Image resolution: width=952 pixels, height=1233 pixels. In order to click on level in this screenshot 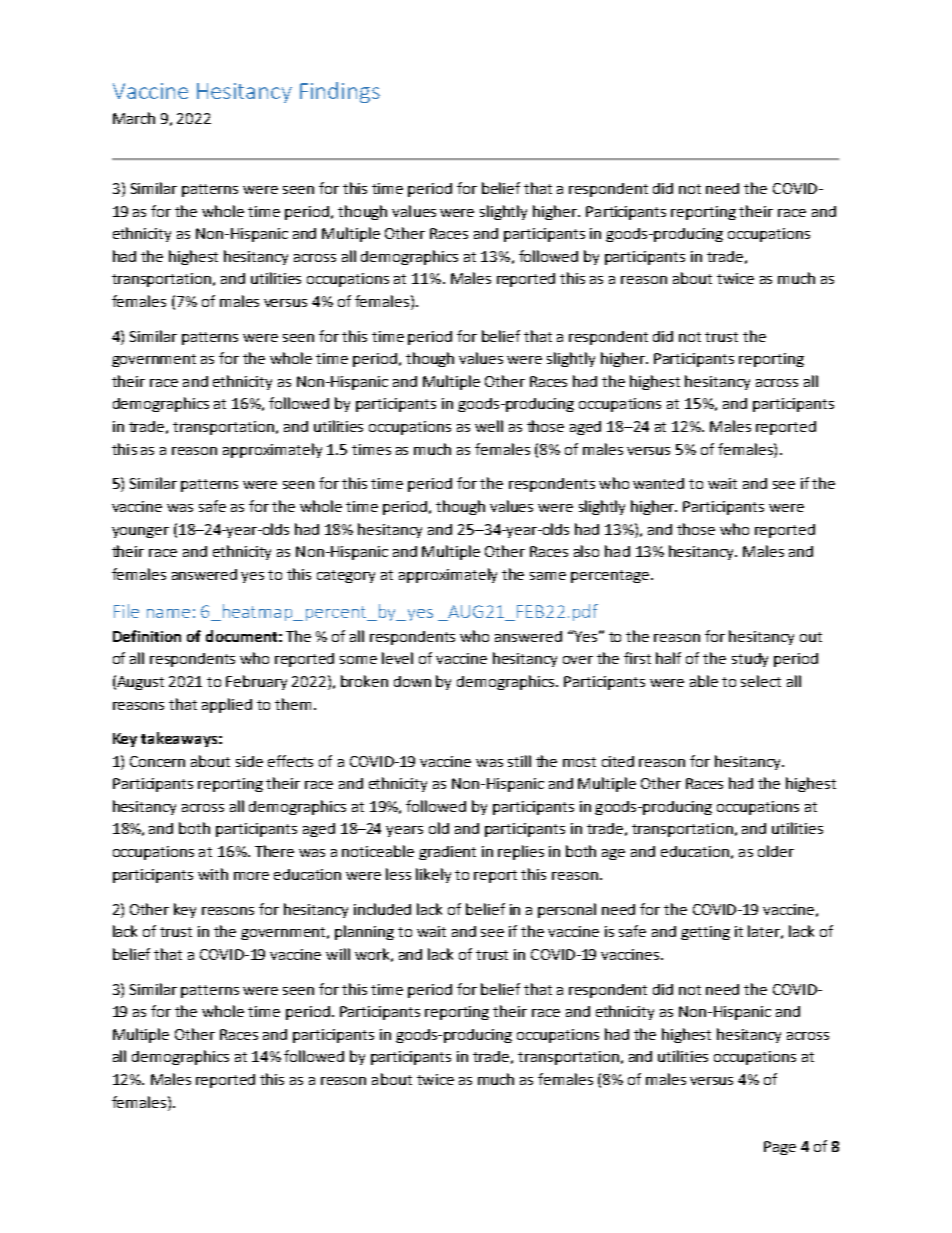, I will do `click(397, 658)`.
